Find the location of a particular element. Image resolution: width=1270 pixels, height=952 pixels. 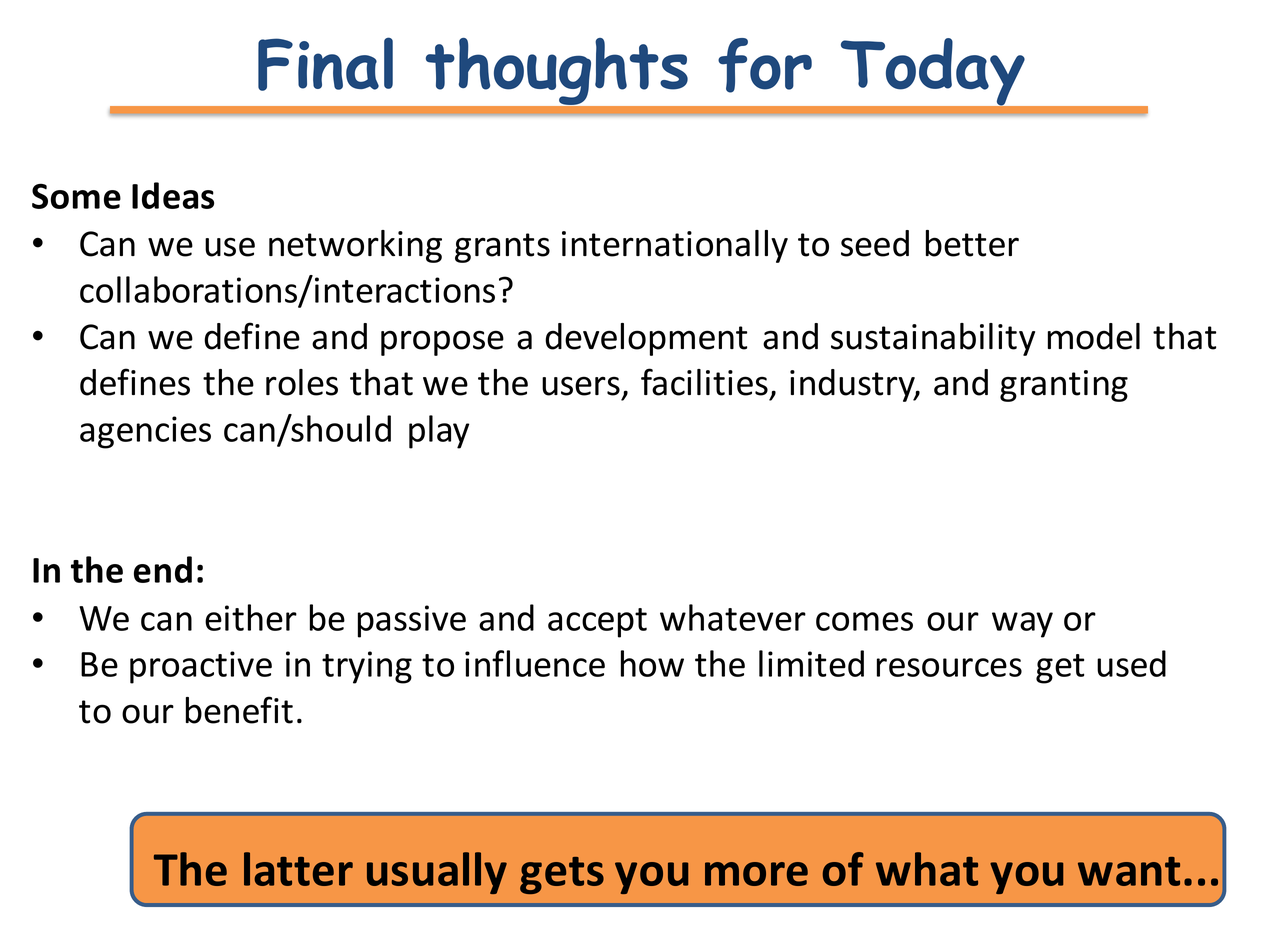

internationally is located at coordinates (675, 246).
